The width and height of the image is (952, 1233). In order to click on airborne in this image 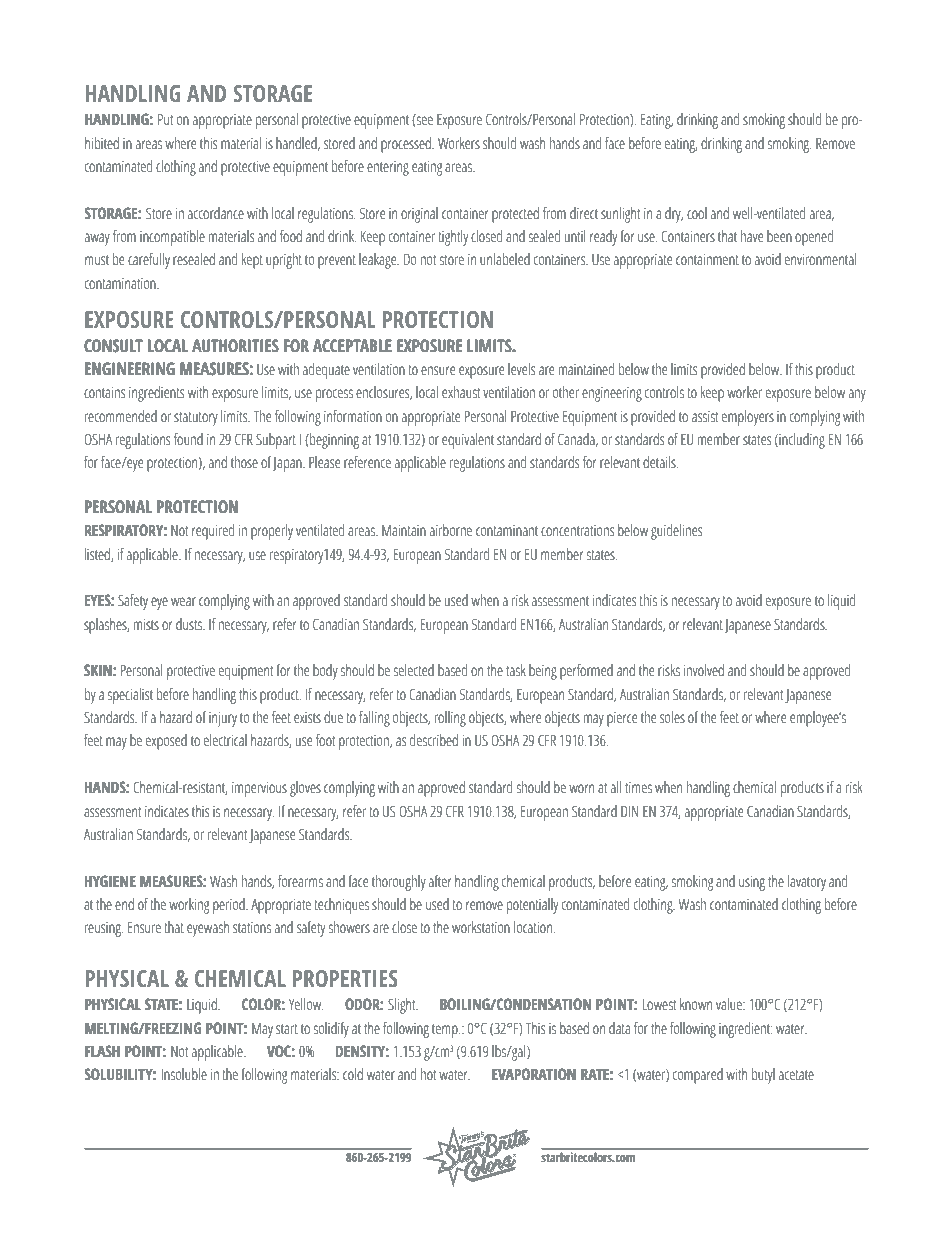, I will do `click(451, 530)`.
